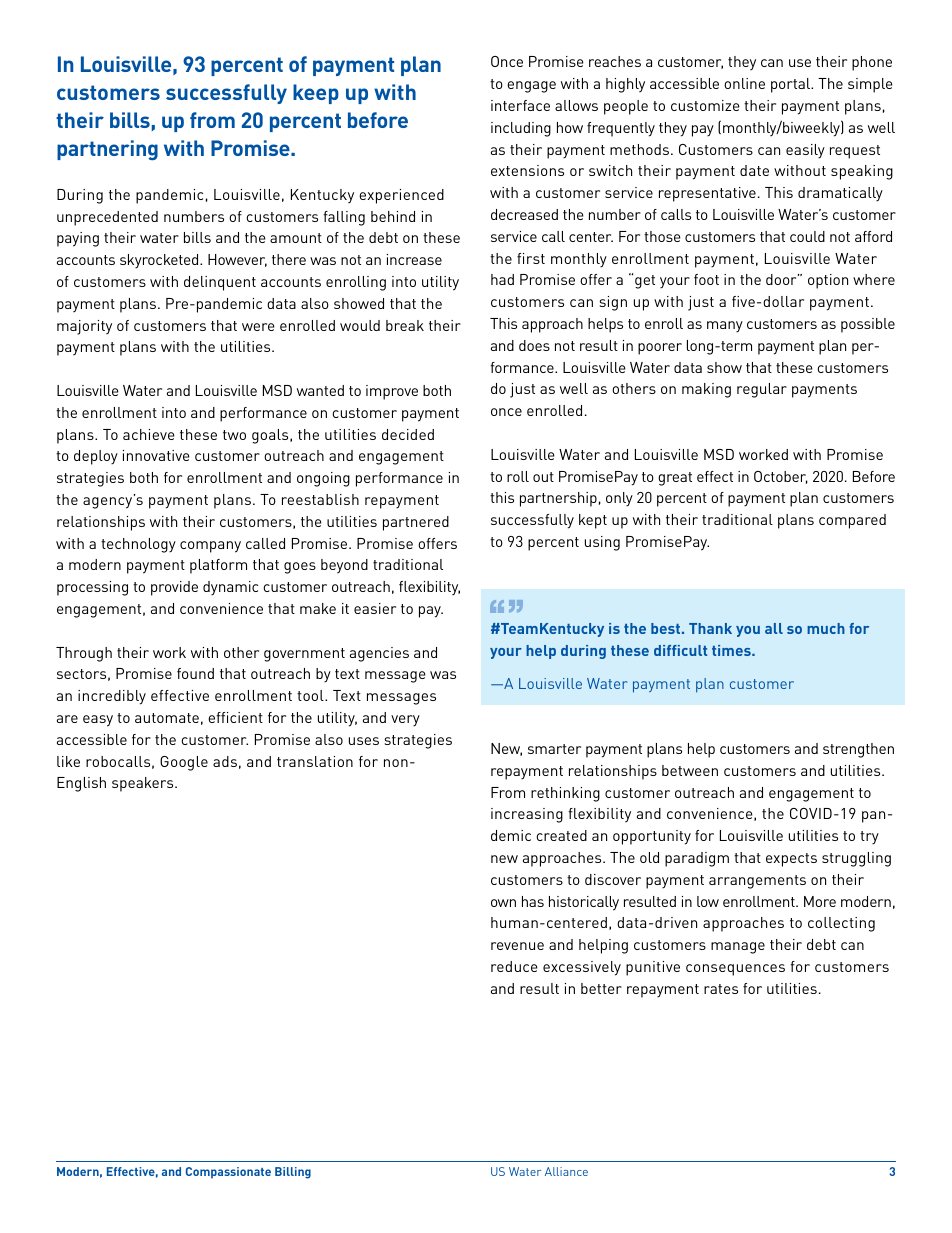  I want to click on interface, so click(520, 105).
